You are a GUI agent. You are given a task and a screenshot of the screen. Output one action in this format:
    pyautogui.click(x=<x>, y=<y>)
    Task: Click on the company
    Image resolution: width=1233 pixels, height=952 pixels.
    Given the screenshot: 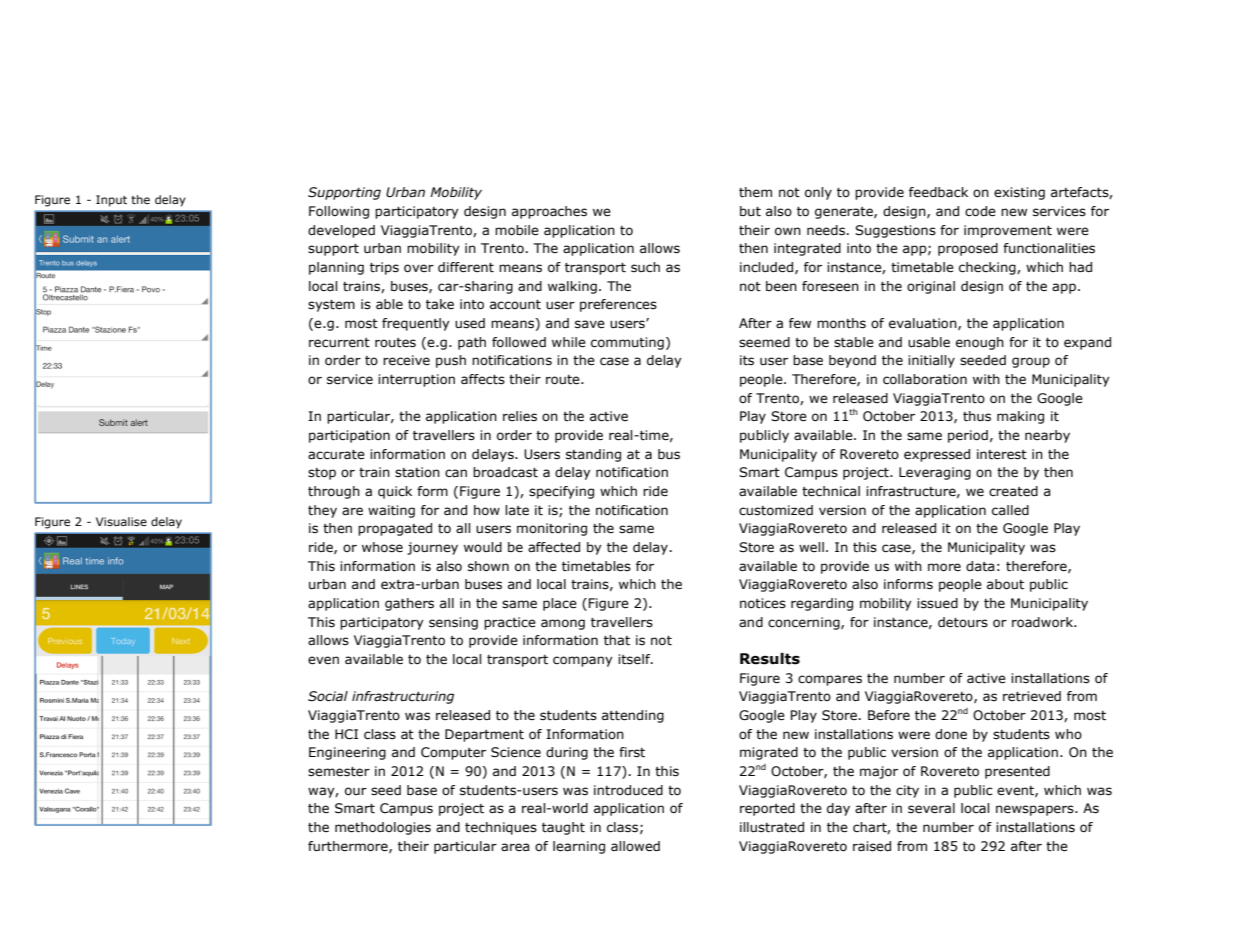 What is the action you would take?
    pyautogui.click(x=583, y=661)
